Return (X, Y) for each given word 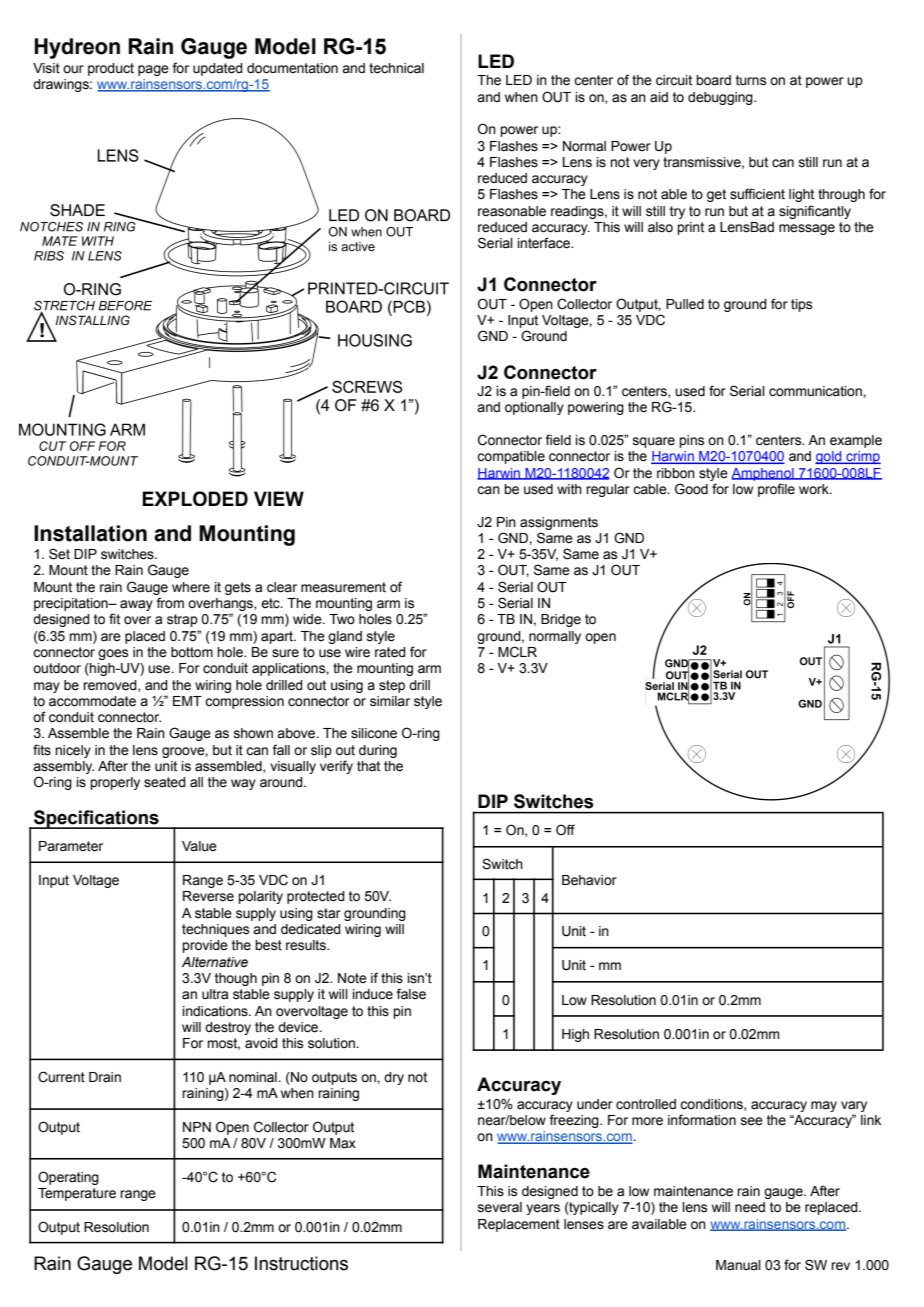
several (500, 1207)
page (153, 70)
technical (396, 68)
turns (751, 80)
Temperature (77, 1194)
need (750, 1207)
